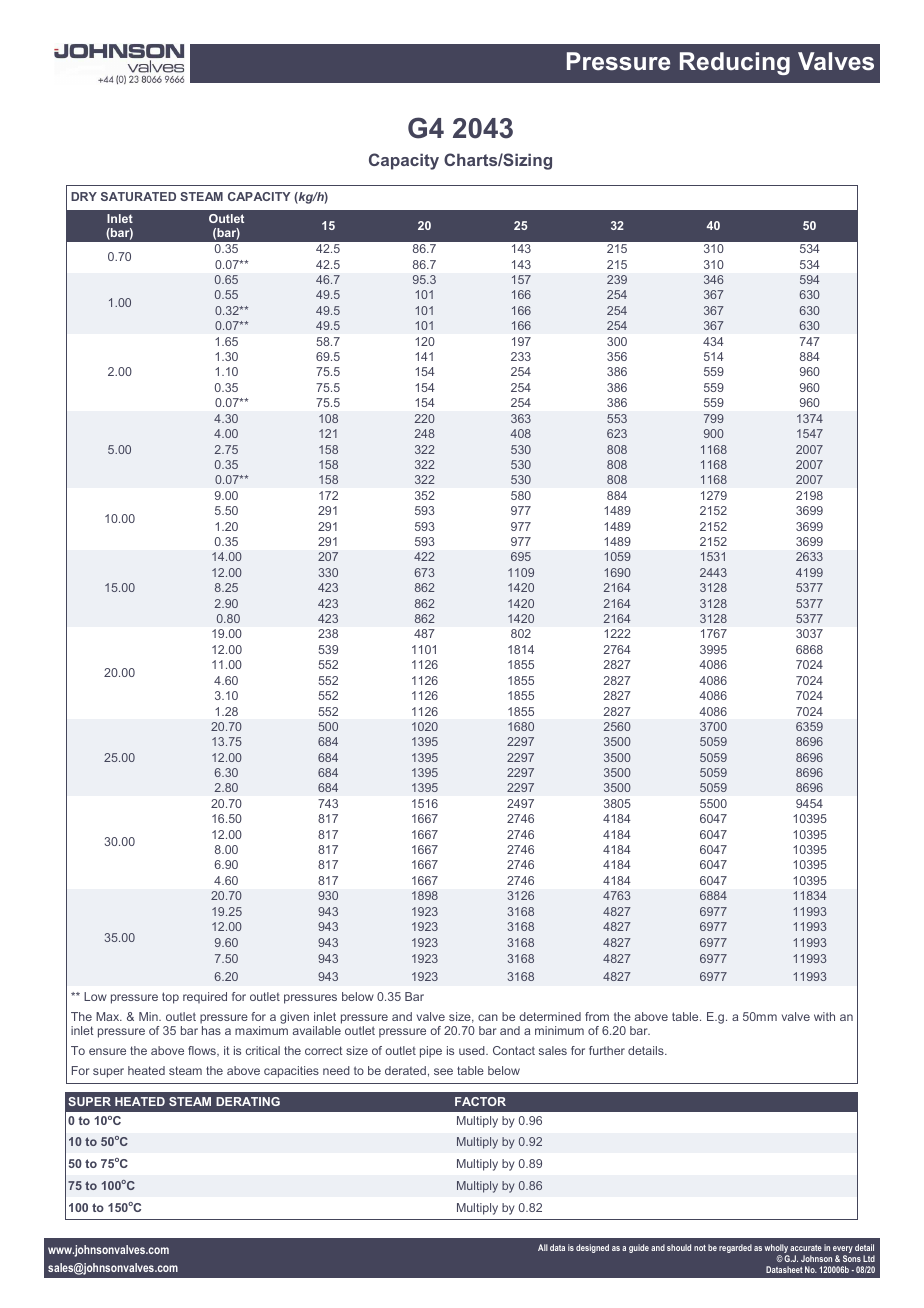 The height and width of the document is (1308, 924). What do you see at coordinates (205, 997) in the document?
I see `required` at bounding box center [205, 997].
